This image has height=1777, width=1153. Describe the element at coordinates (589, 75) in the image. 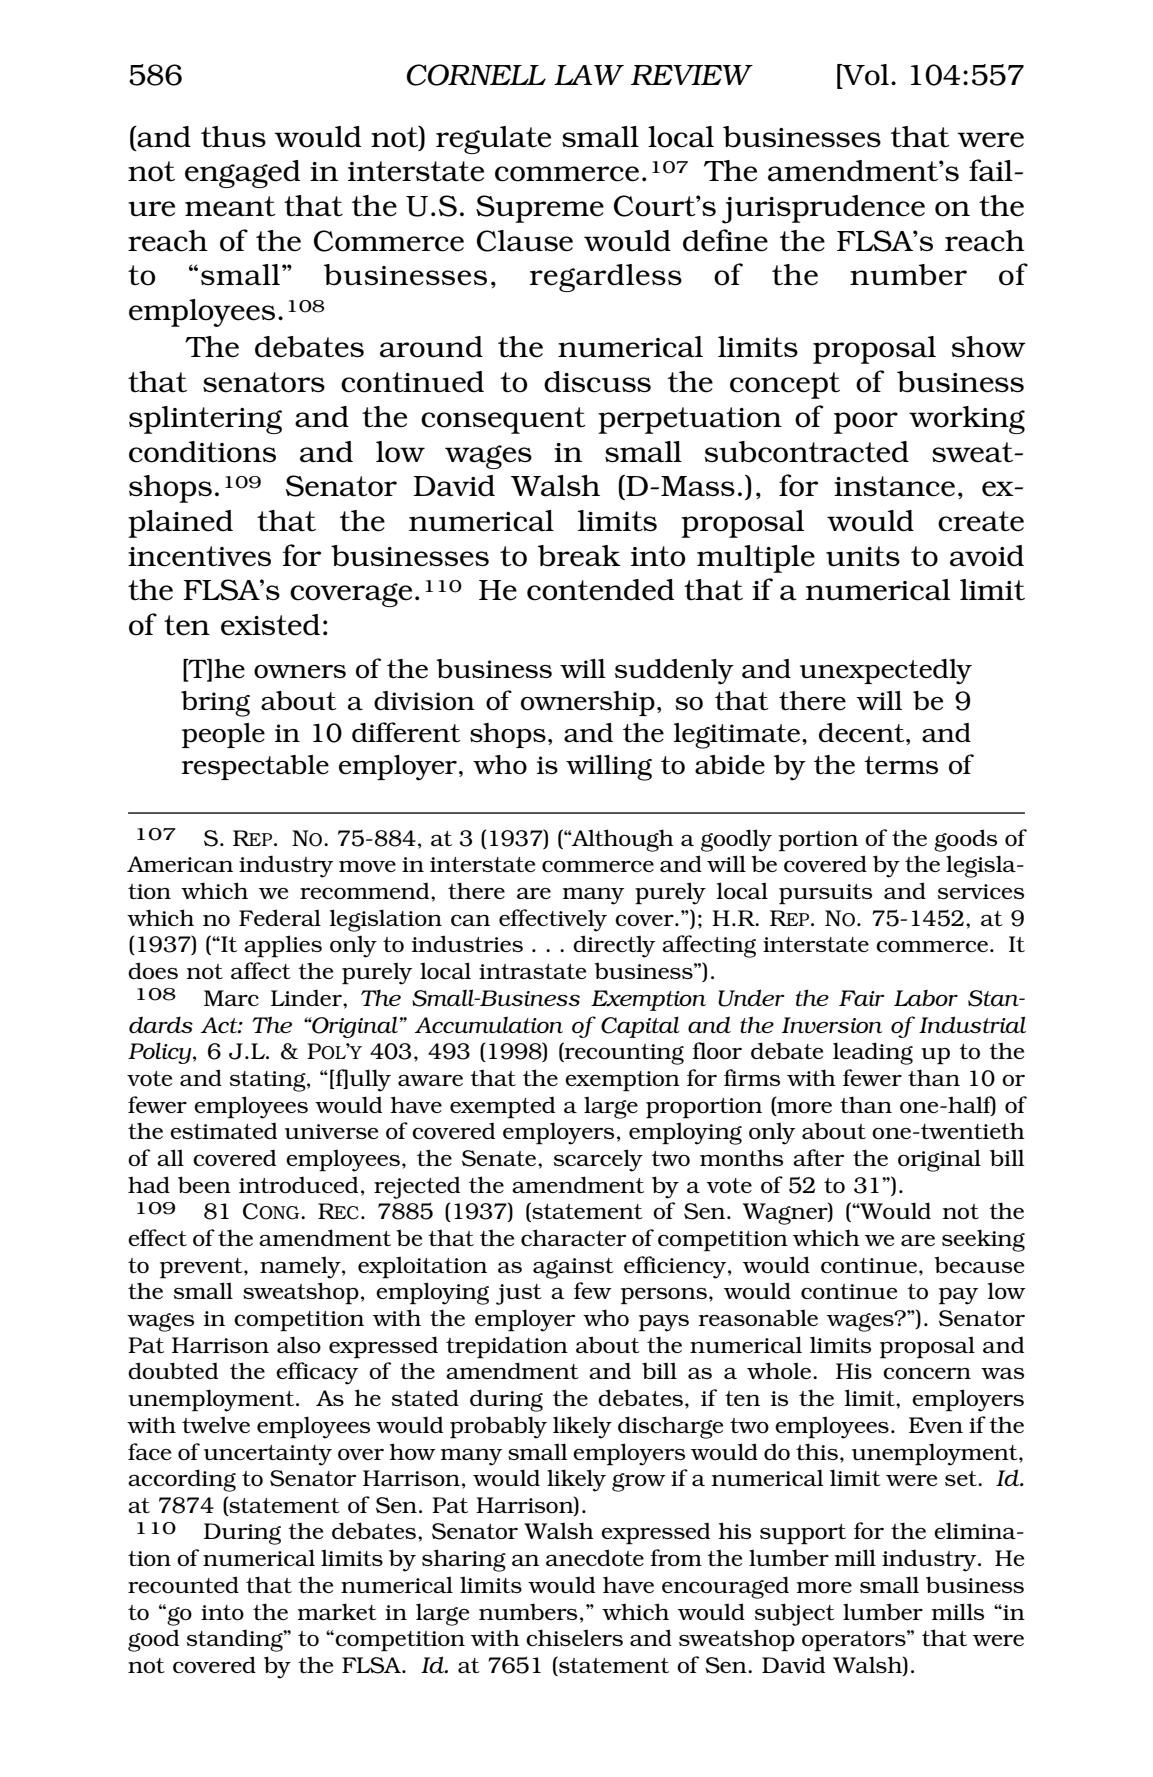

I see `LAW` at that location.
